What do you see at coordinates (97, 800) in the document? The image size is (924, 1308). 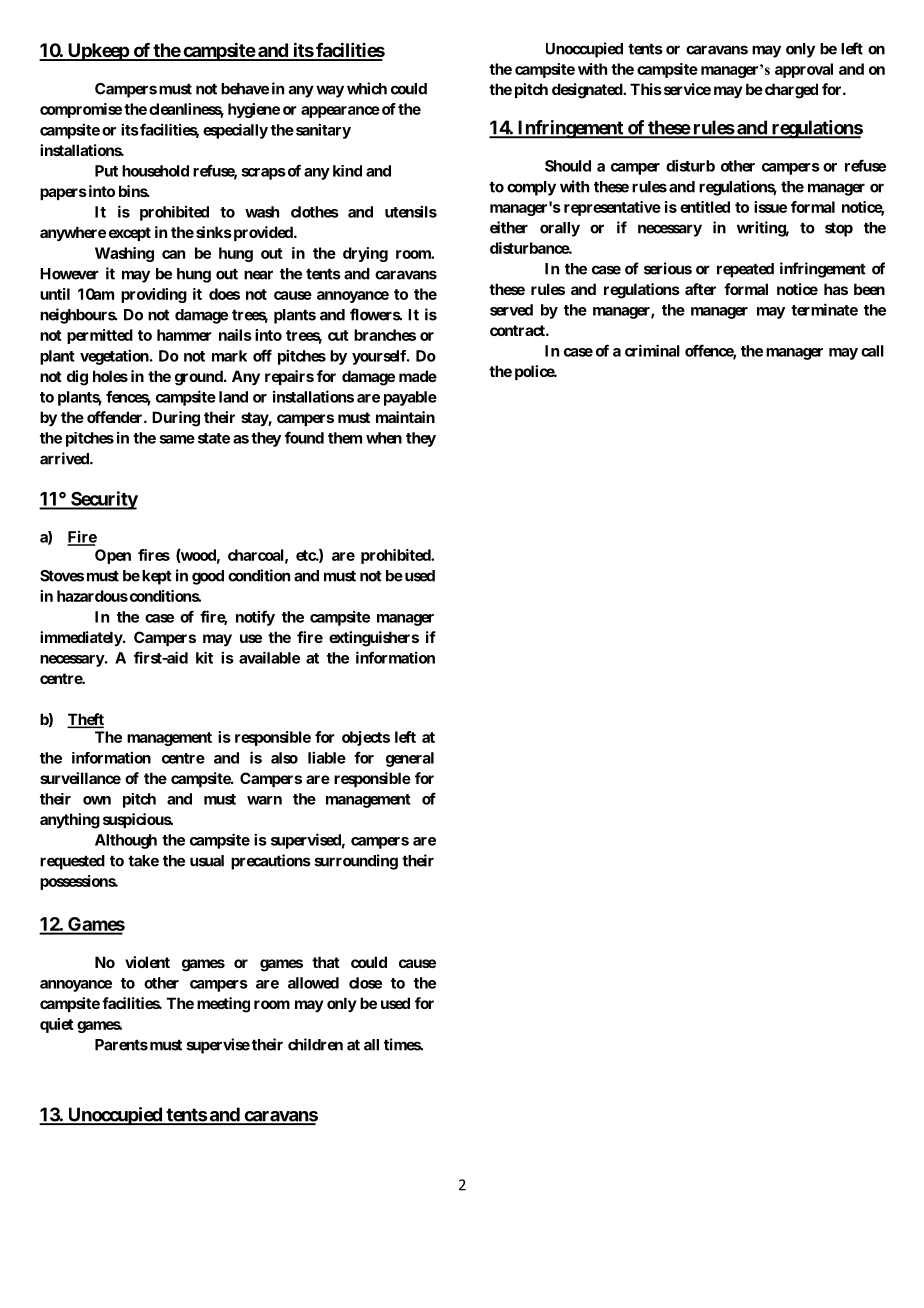 I see `own` at bounding box center [97, 800].
